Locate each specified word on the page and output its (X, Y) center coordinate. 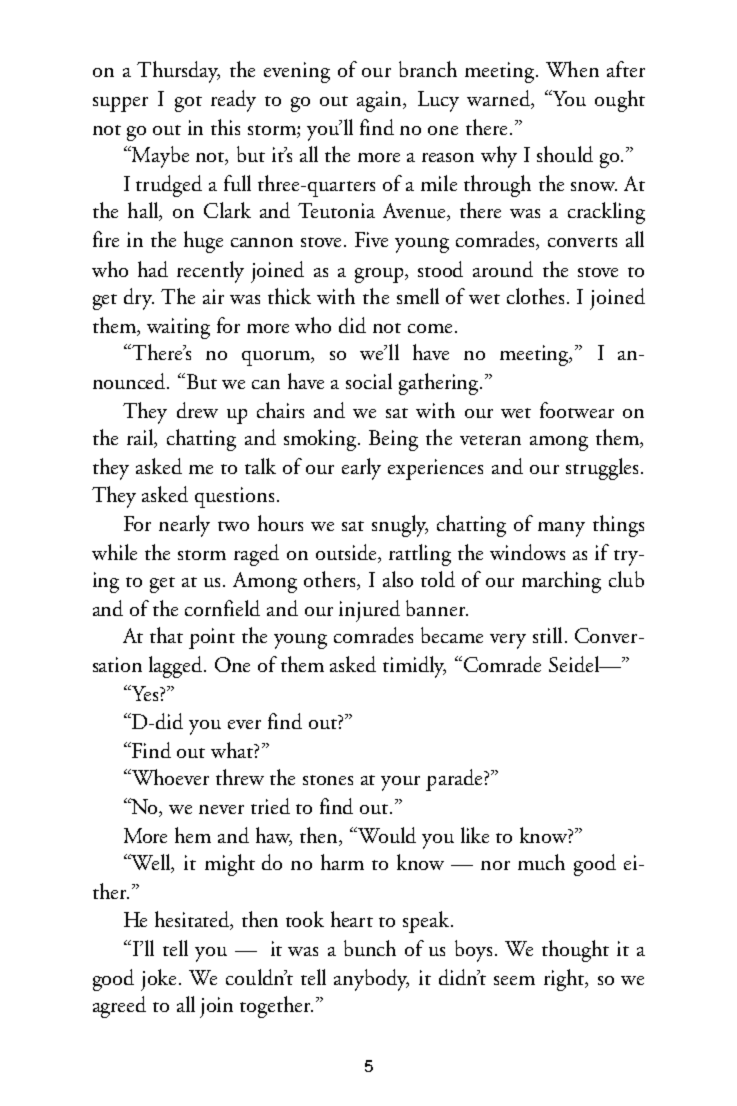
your (400, 783)
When (572, 69)
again (381, 101)
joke (160, 980)
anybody (371, 980)
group (380, 275)
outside (347, 553)
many (561, 529)
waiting (178, 328)
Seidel (575, 664)
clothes (535, 296)
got (188, 104)
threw (240, 777)
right (565, 980)
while (114, 552)
